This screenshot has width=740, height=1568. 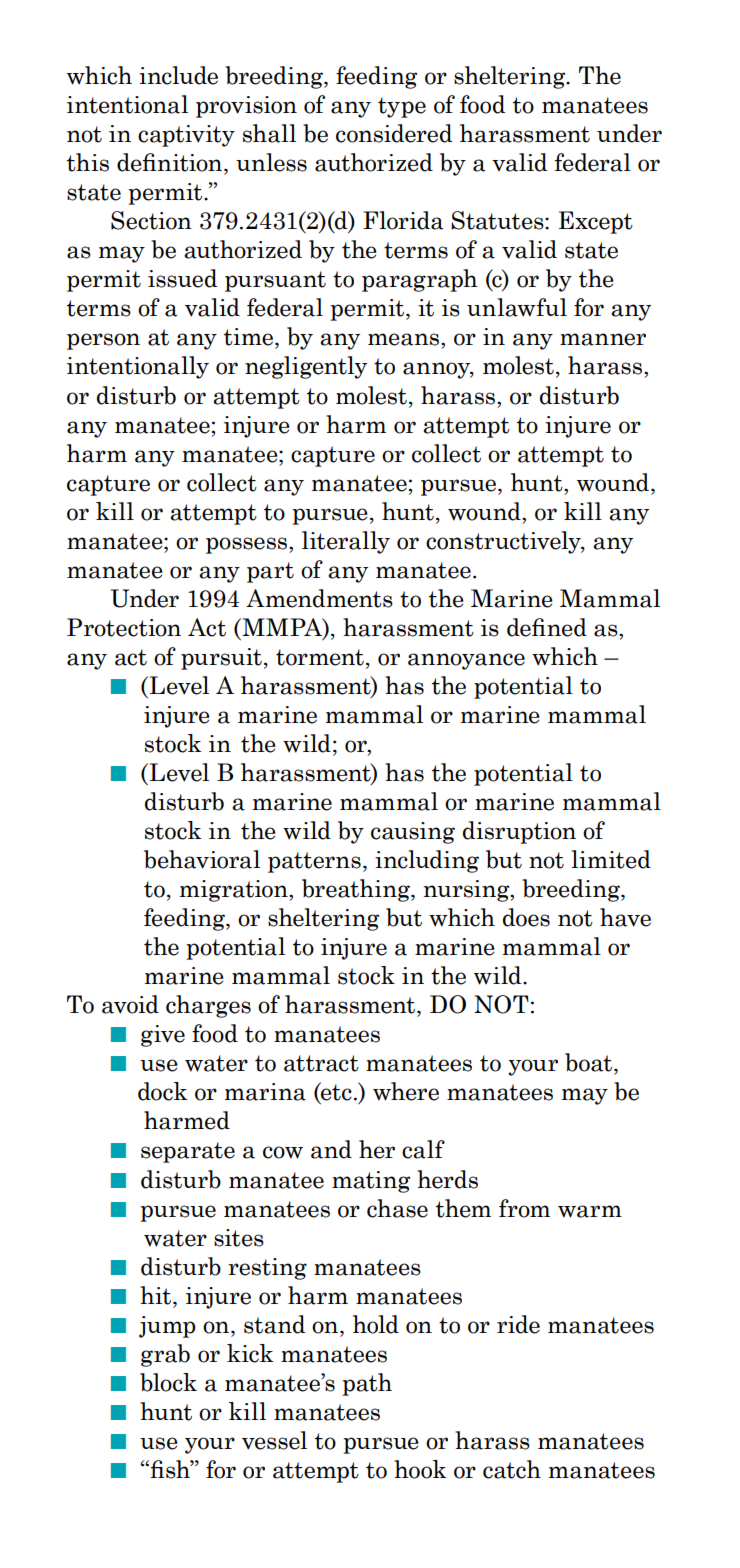 I want to click on causing, so click(x=413, y=833).
